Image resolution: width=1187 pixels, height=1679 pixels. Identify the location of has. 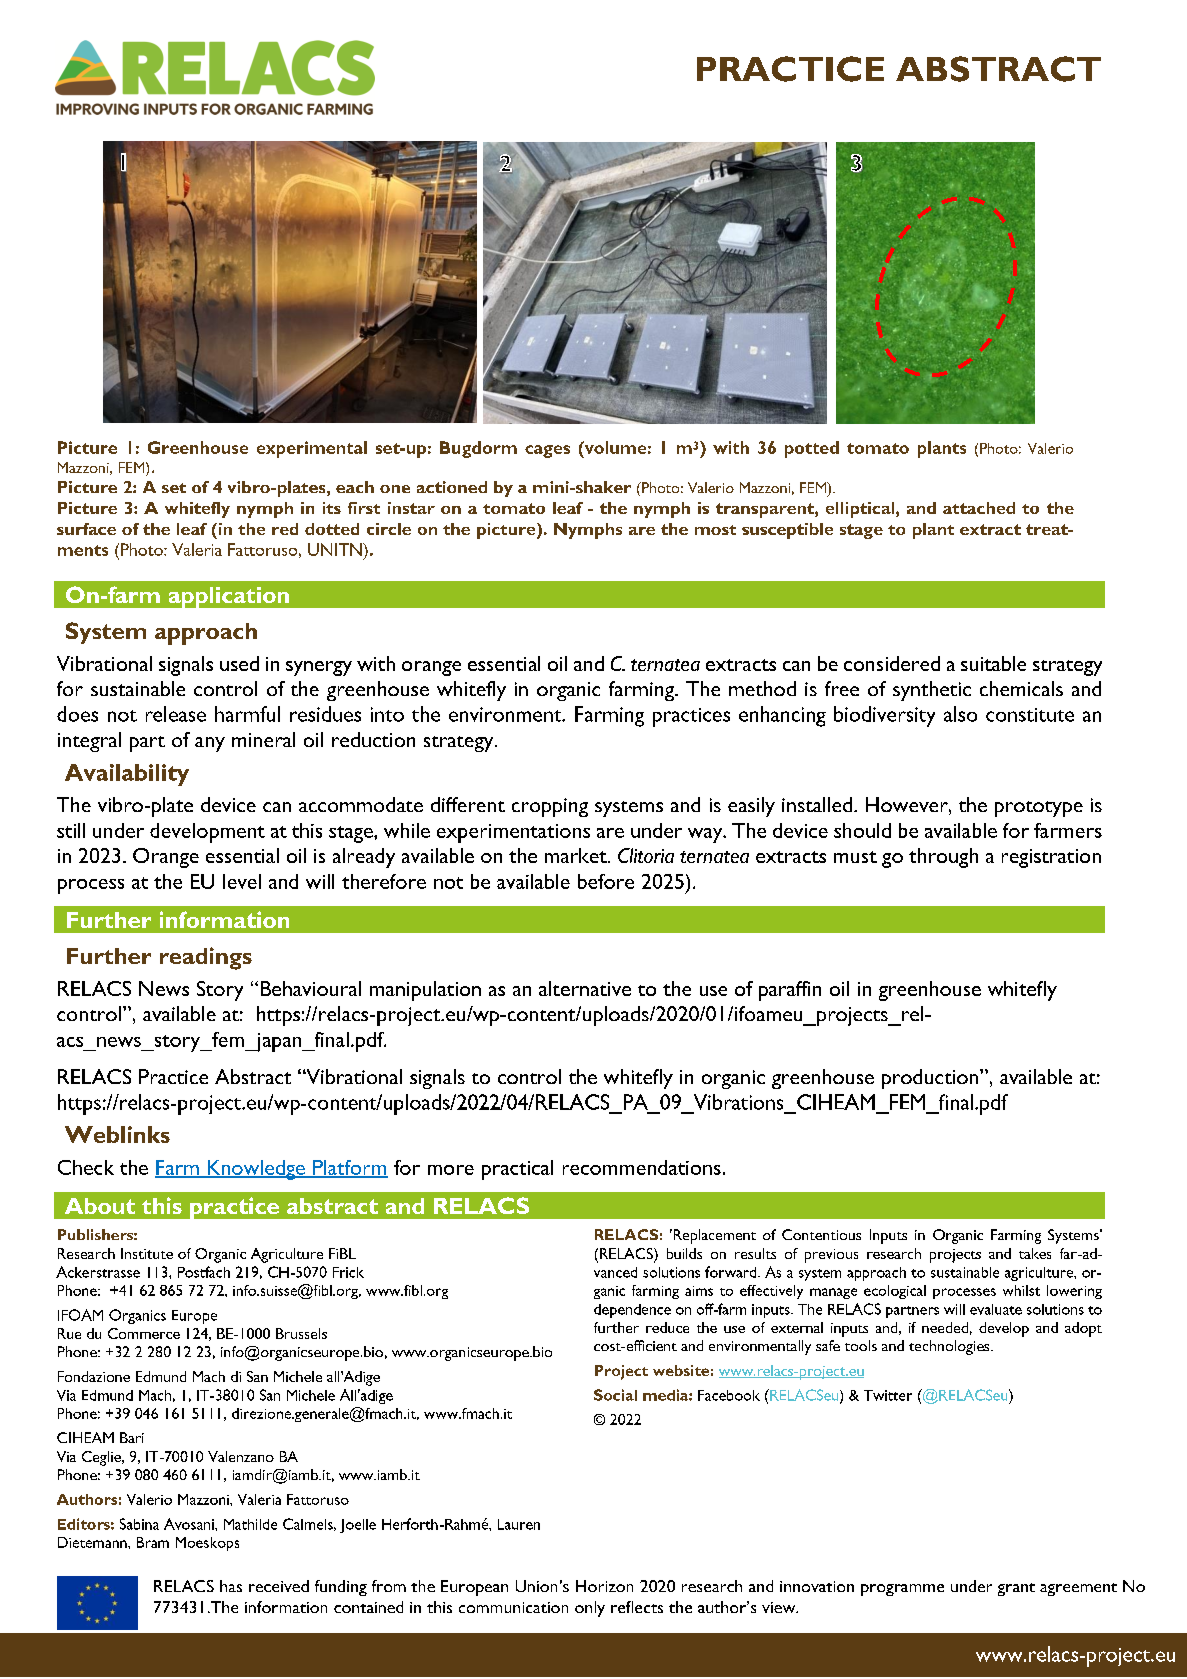
(231, 1586).
